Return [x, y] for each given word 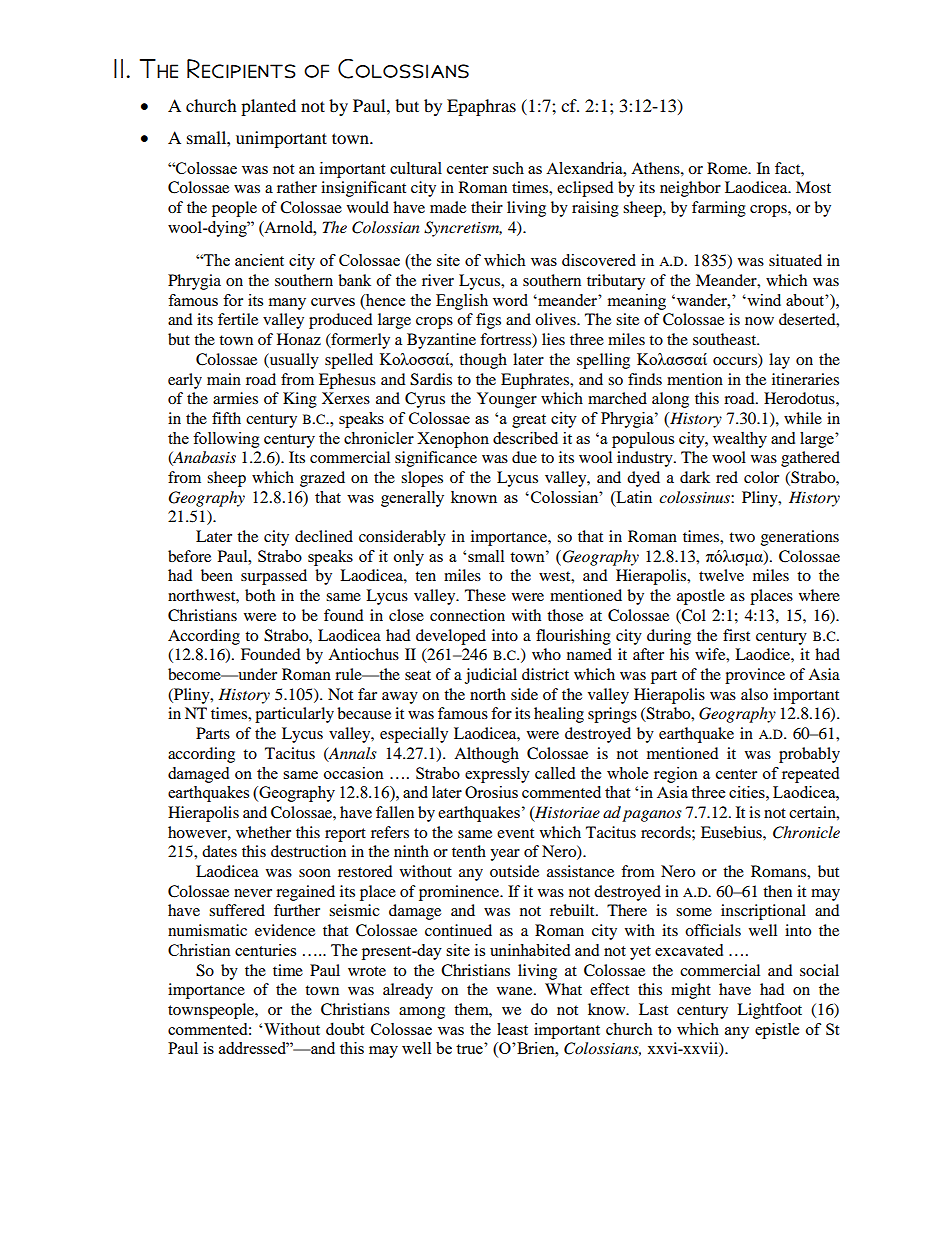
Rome [728, 168]
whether [263, 832]
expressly [497, 775]
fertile [238, 319]
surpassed [274, 577]
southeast [726, 339]
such [508, 168]
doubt [345, 1029]
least [512, 1029]
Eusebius [732, 832]
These [485, 595]
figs [488, 321]
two [742, 537]
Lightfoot [769, 1011]
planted [268, 107]
